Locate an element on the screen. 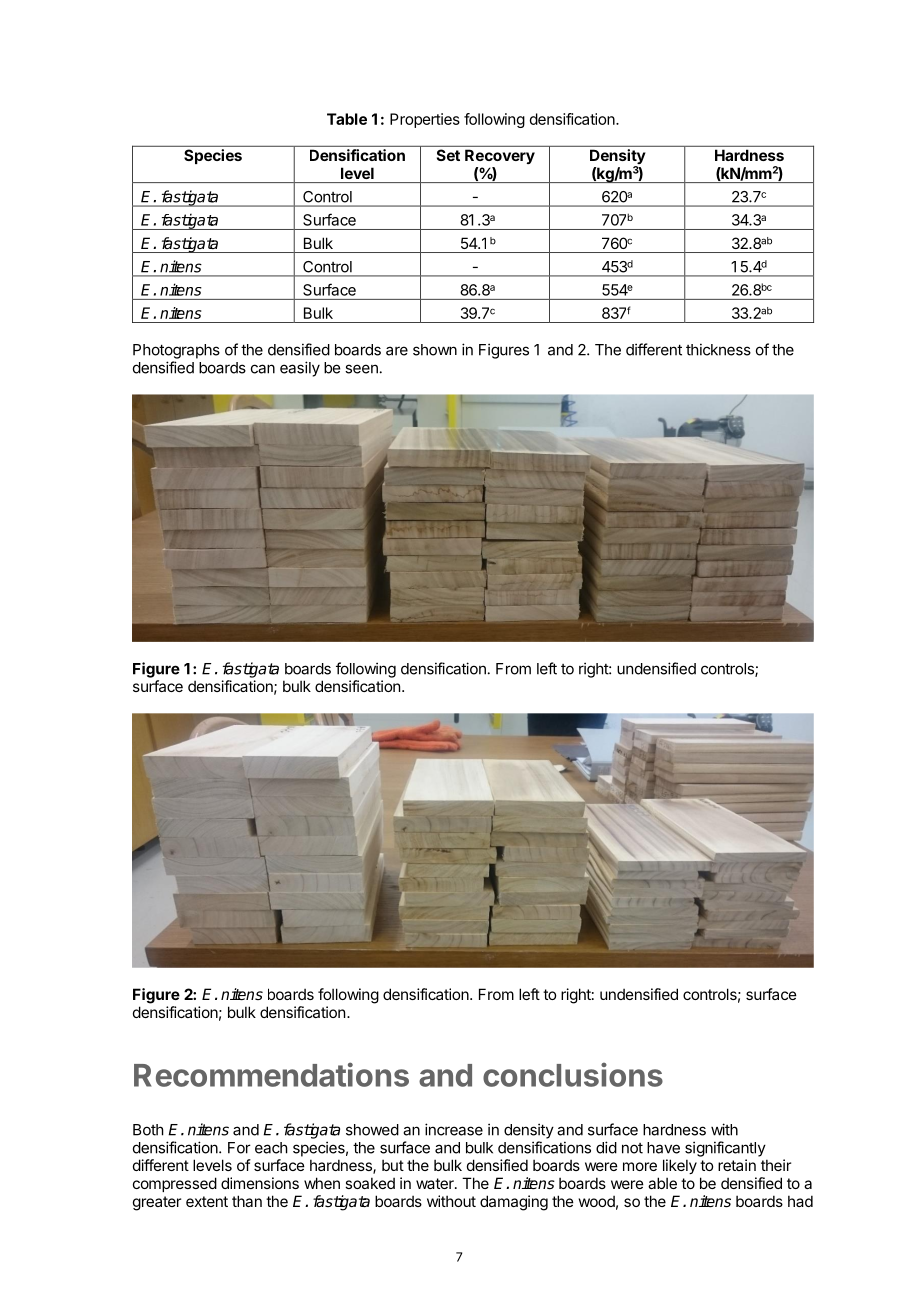 The width and height of the screenshot is (924, 1308). thickness is located at coordinates (718, 349).
